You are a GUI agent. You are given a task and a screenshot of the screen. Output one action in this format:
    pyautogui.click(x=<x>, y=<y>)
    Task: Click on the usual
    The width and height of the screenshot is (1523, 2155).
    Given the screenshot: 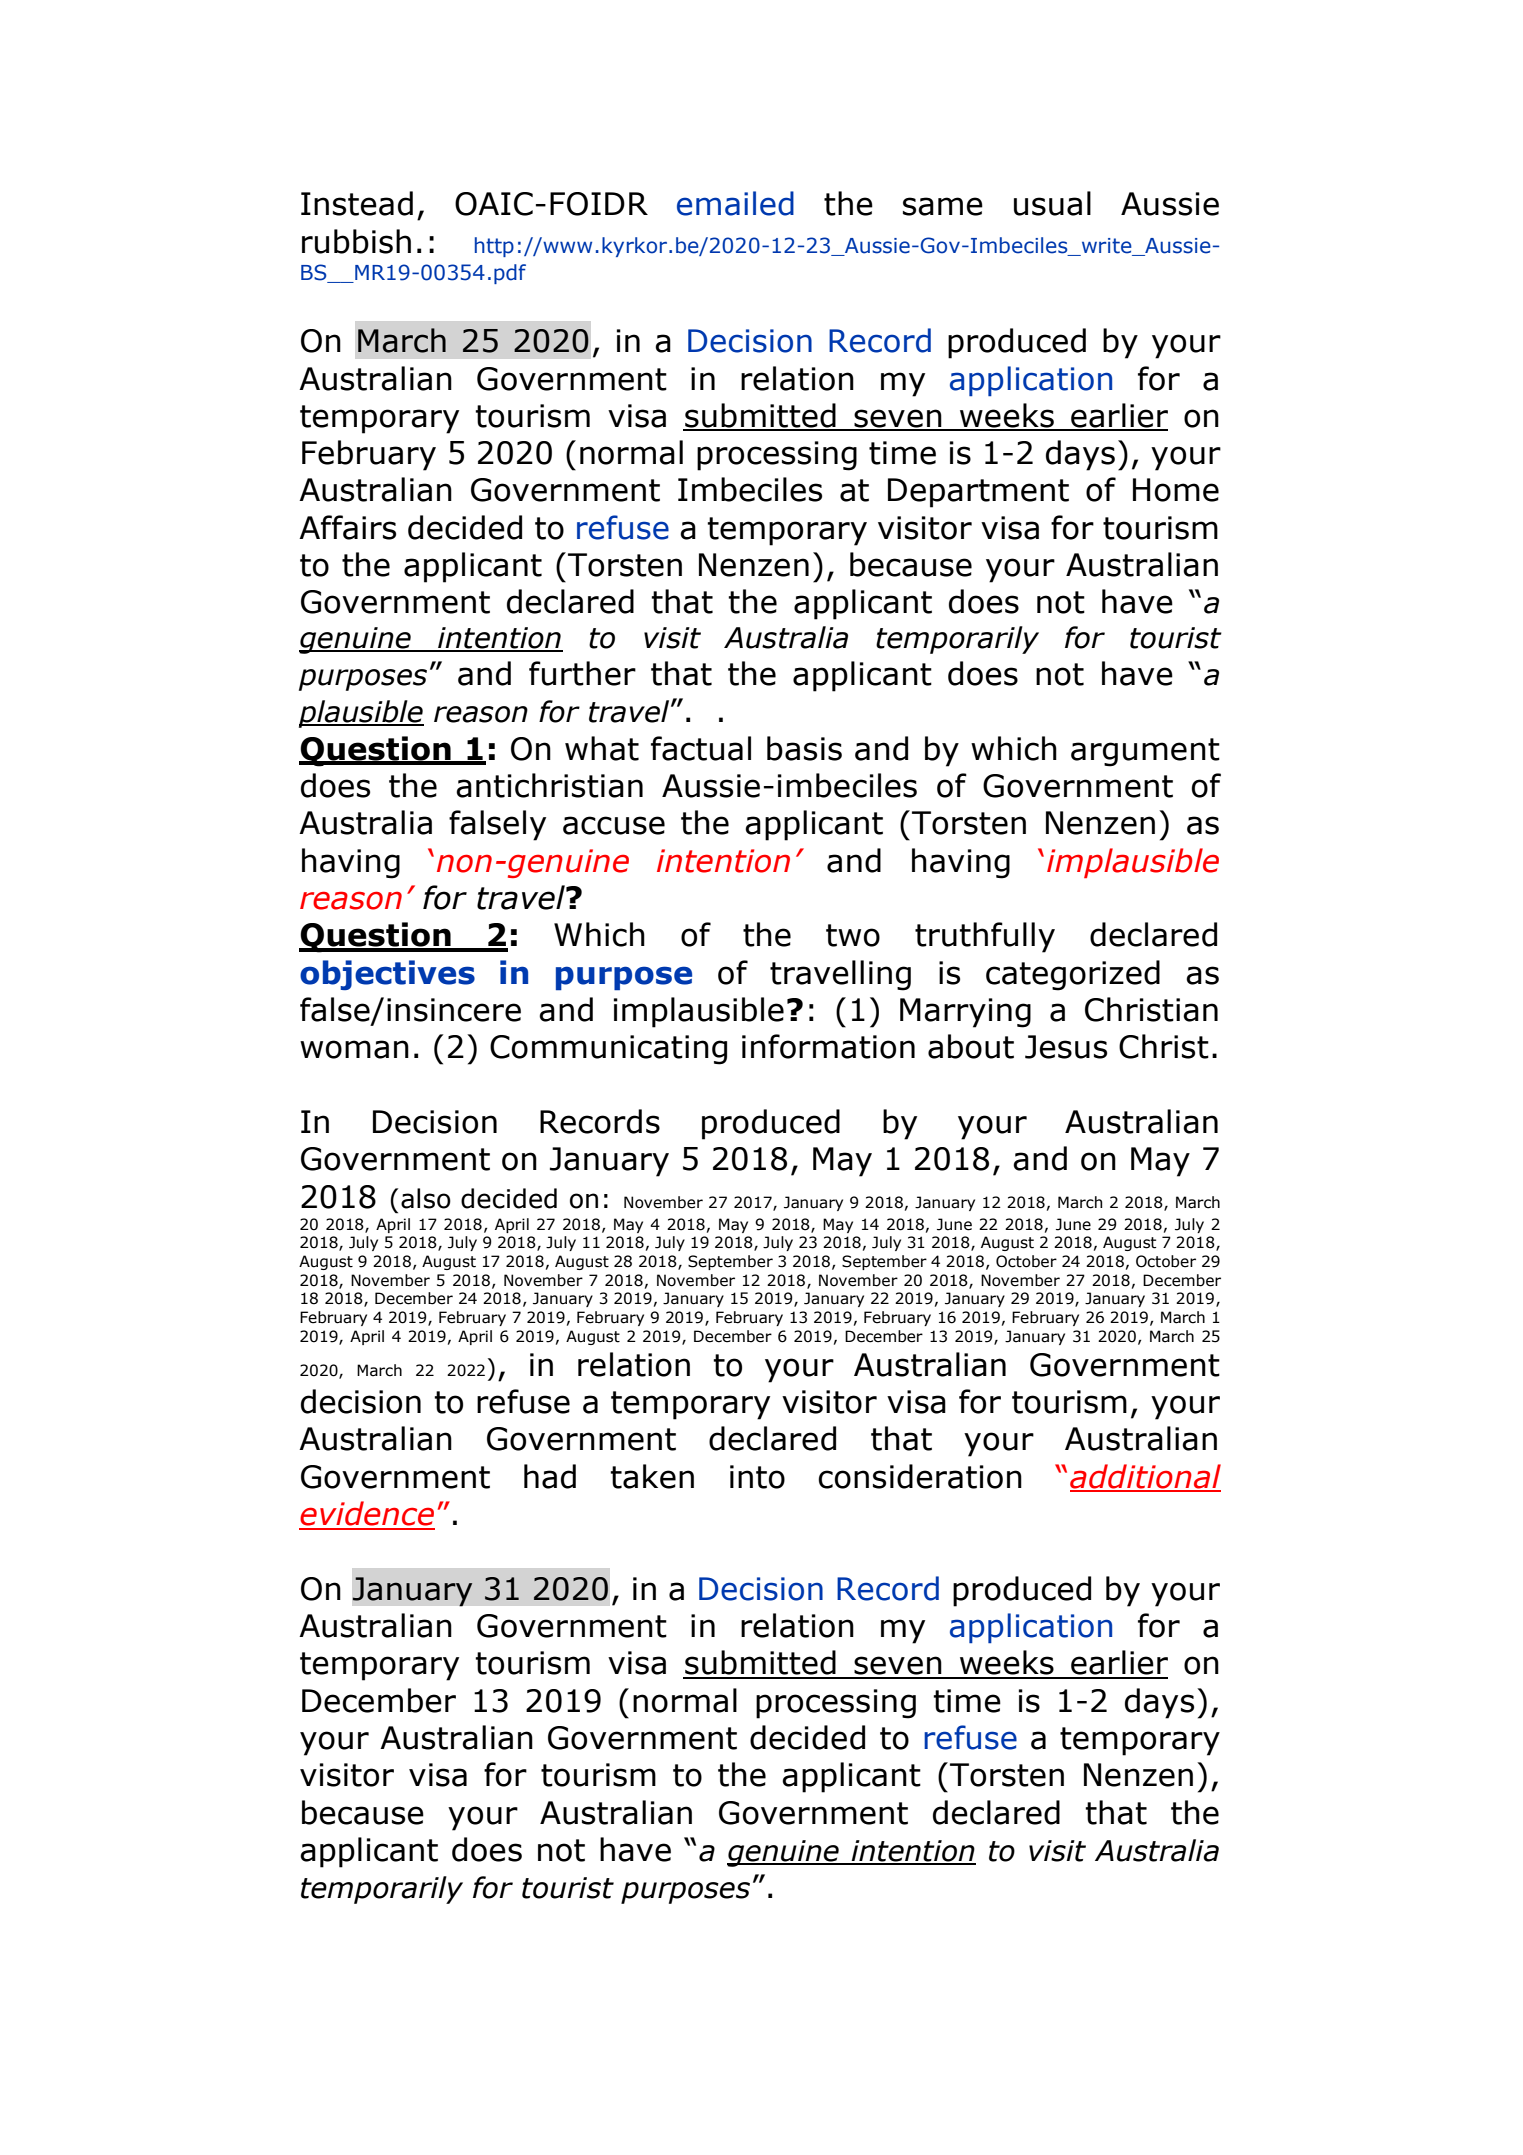 What is the action you would take?
    pyautogui.click(x=1052, y=203)
